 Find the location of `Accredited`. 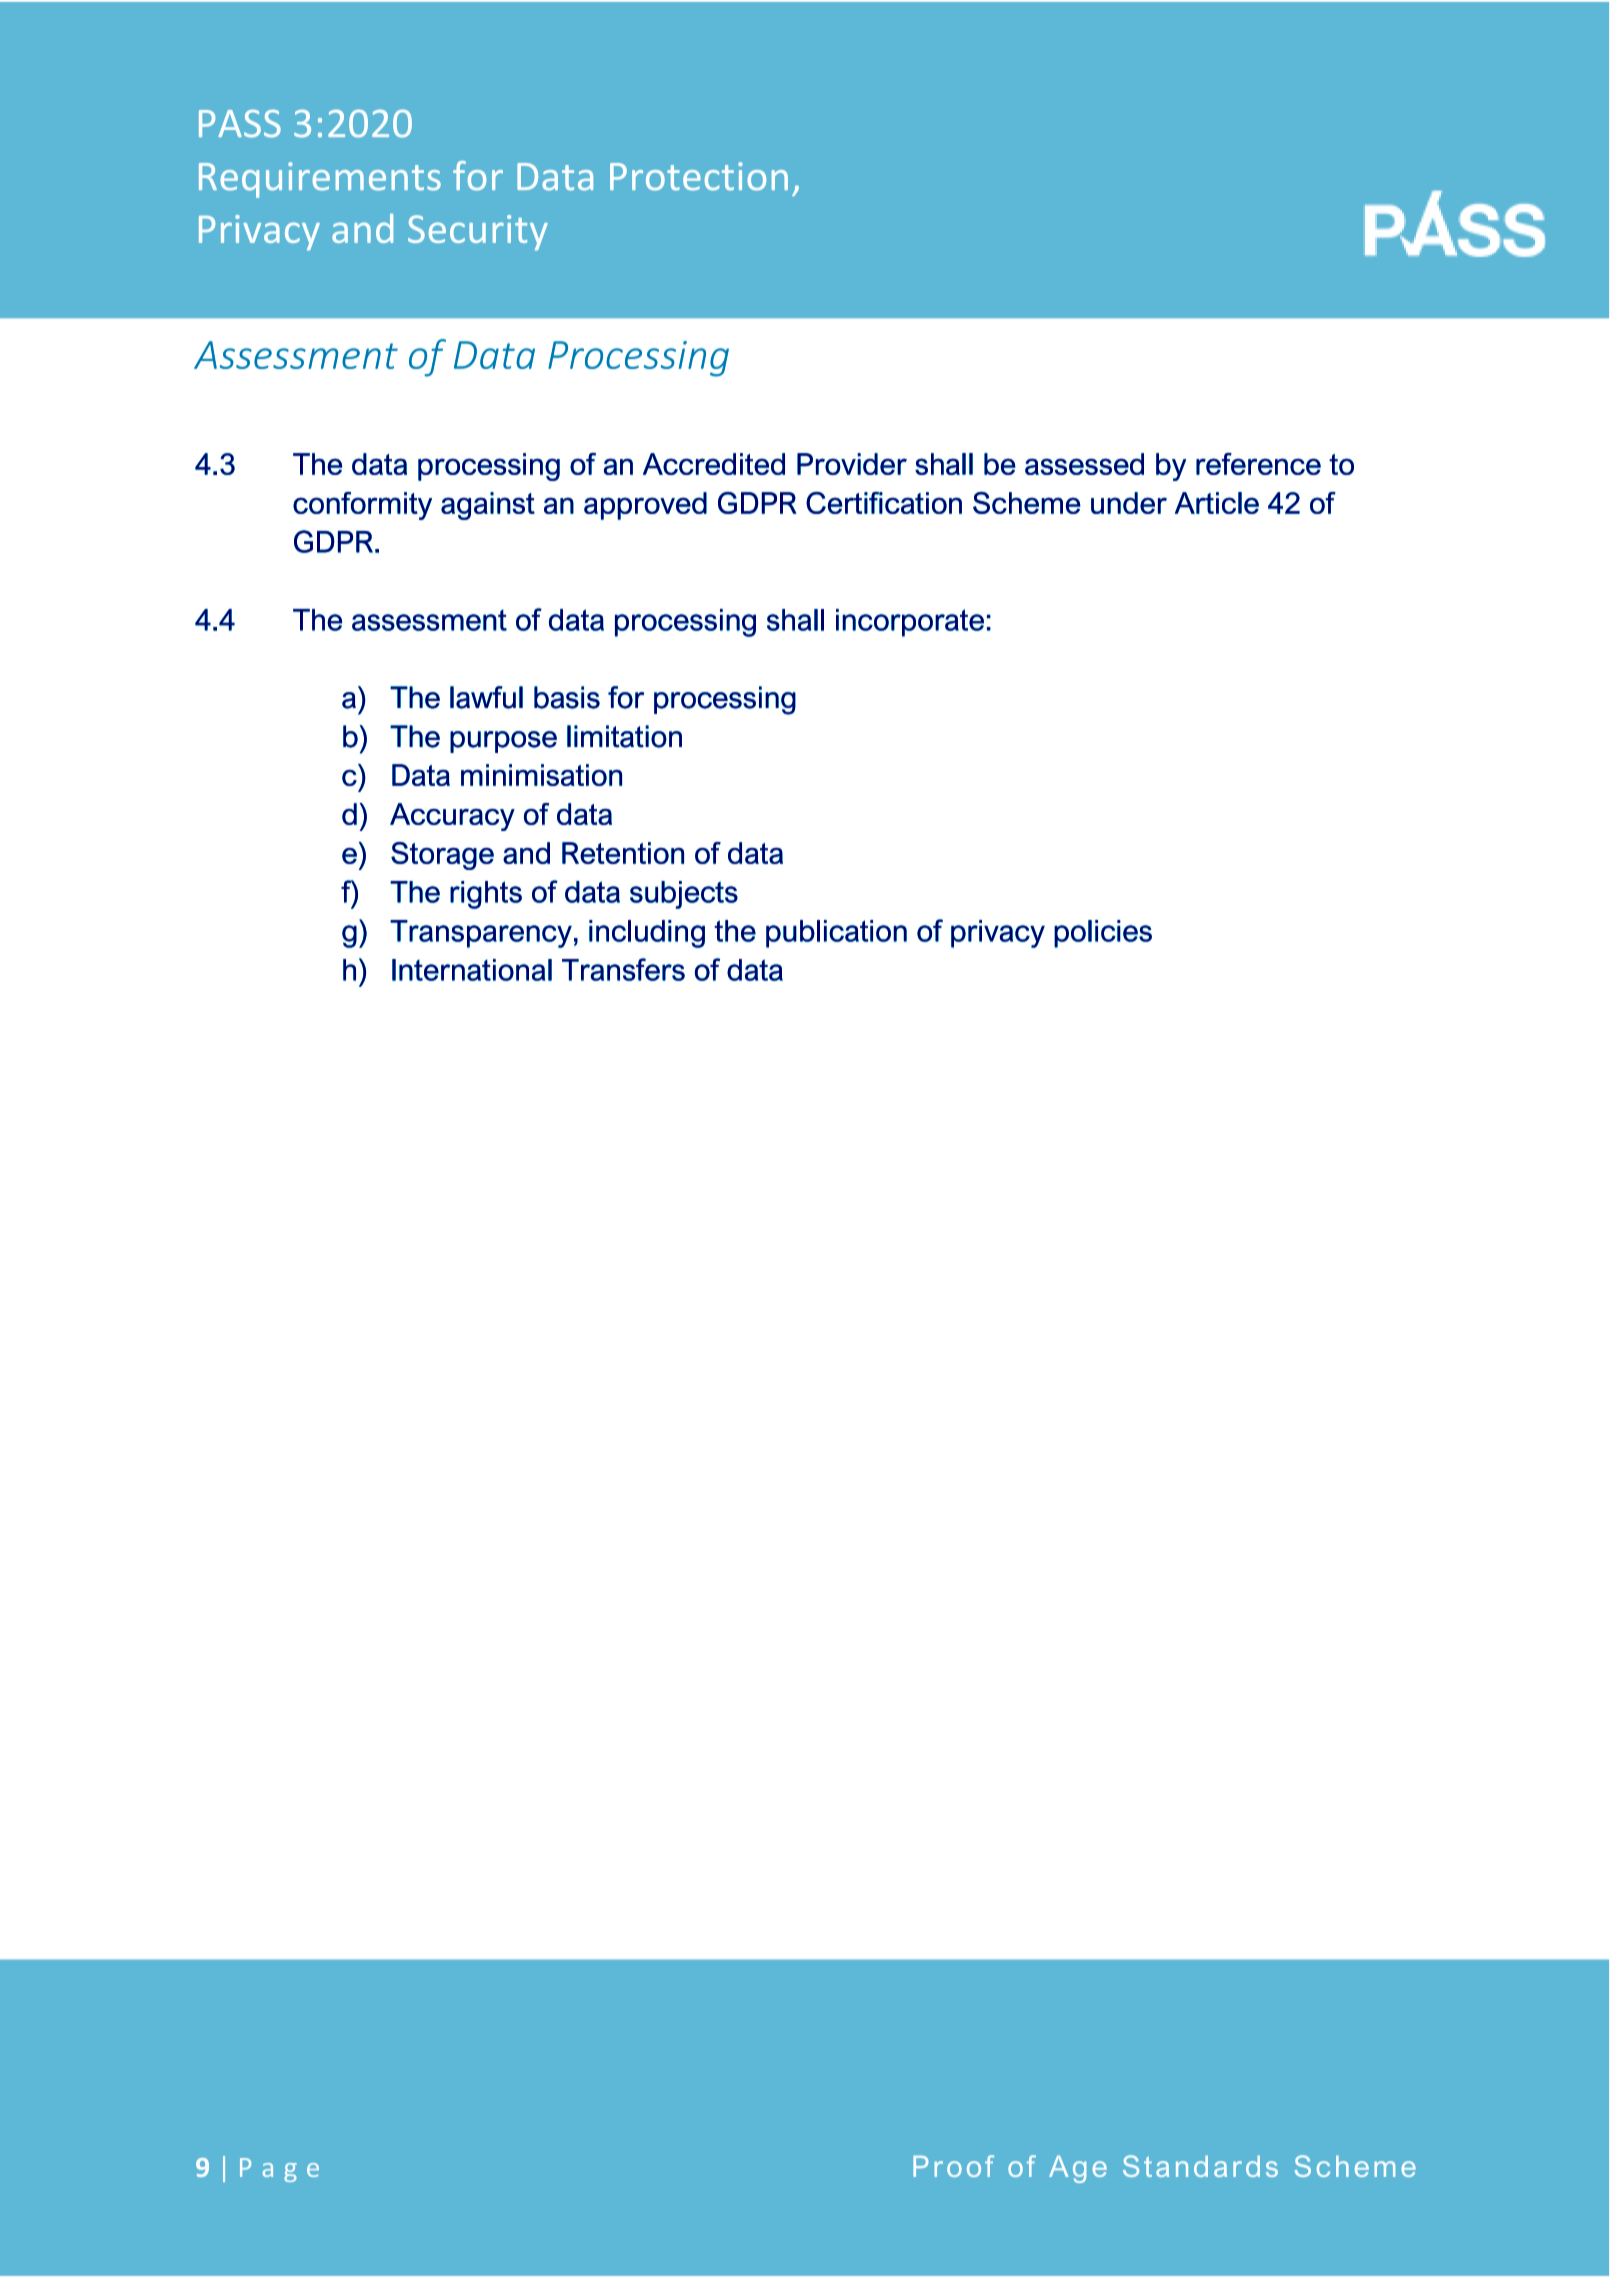

Accredited is located at coordinates (714, 464).
